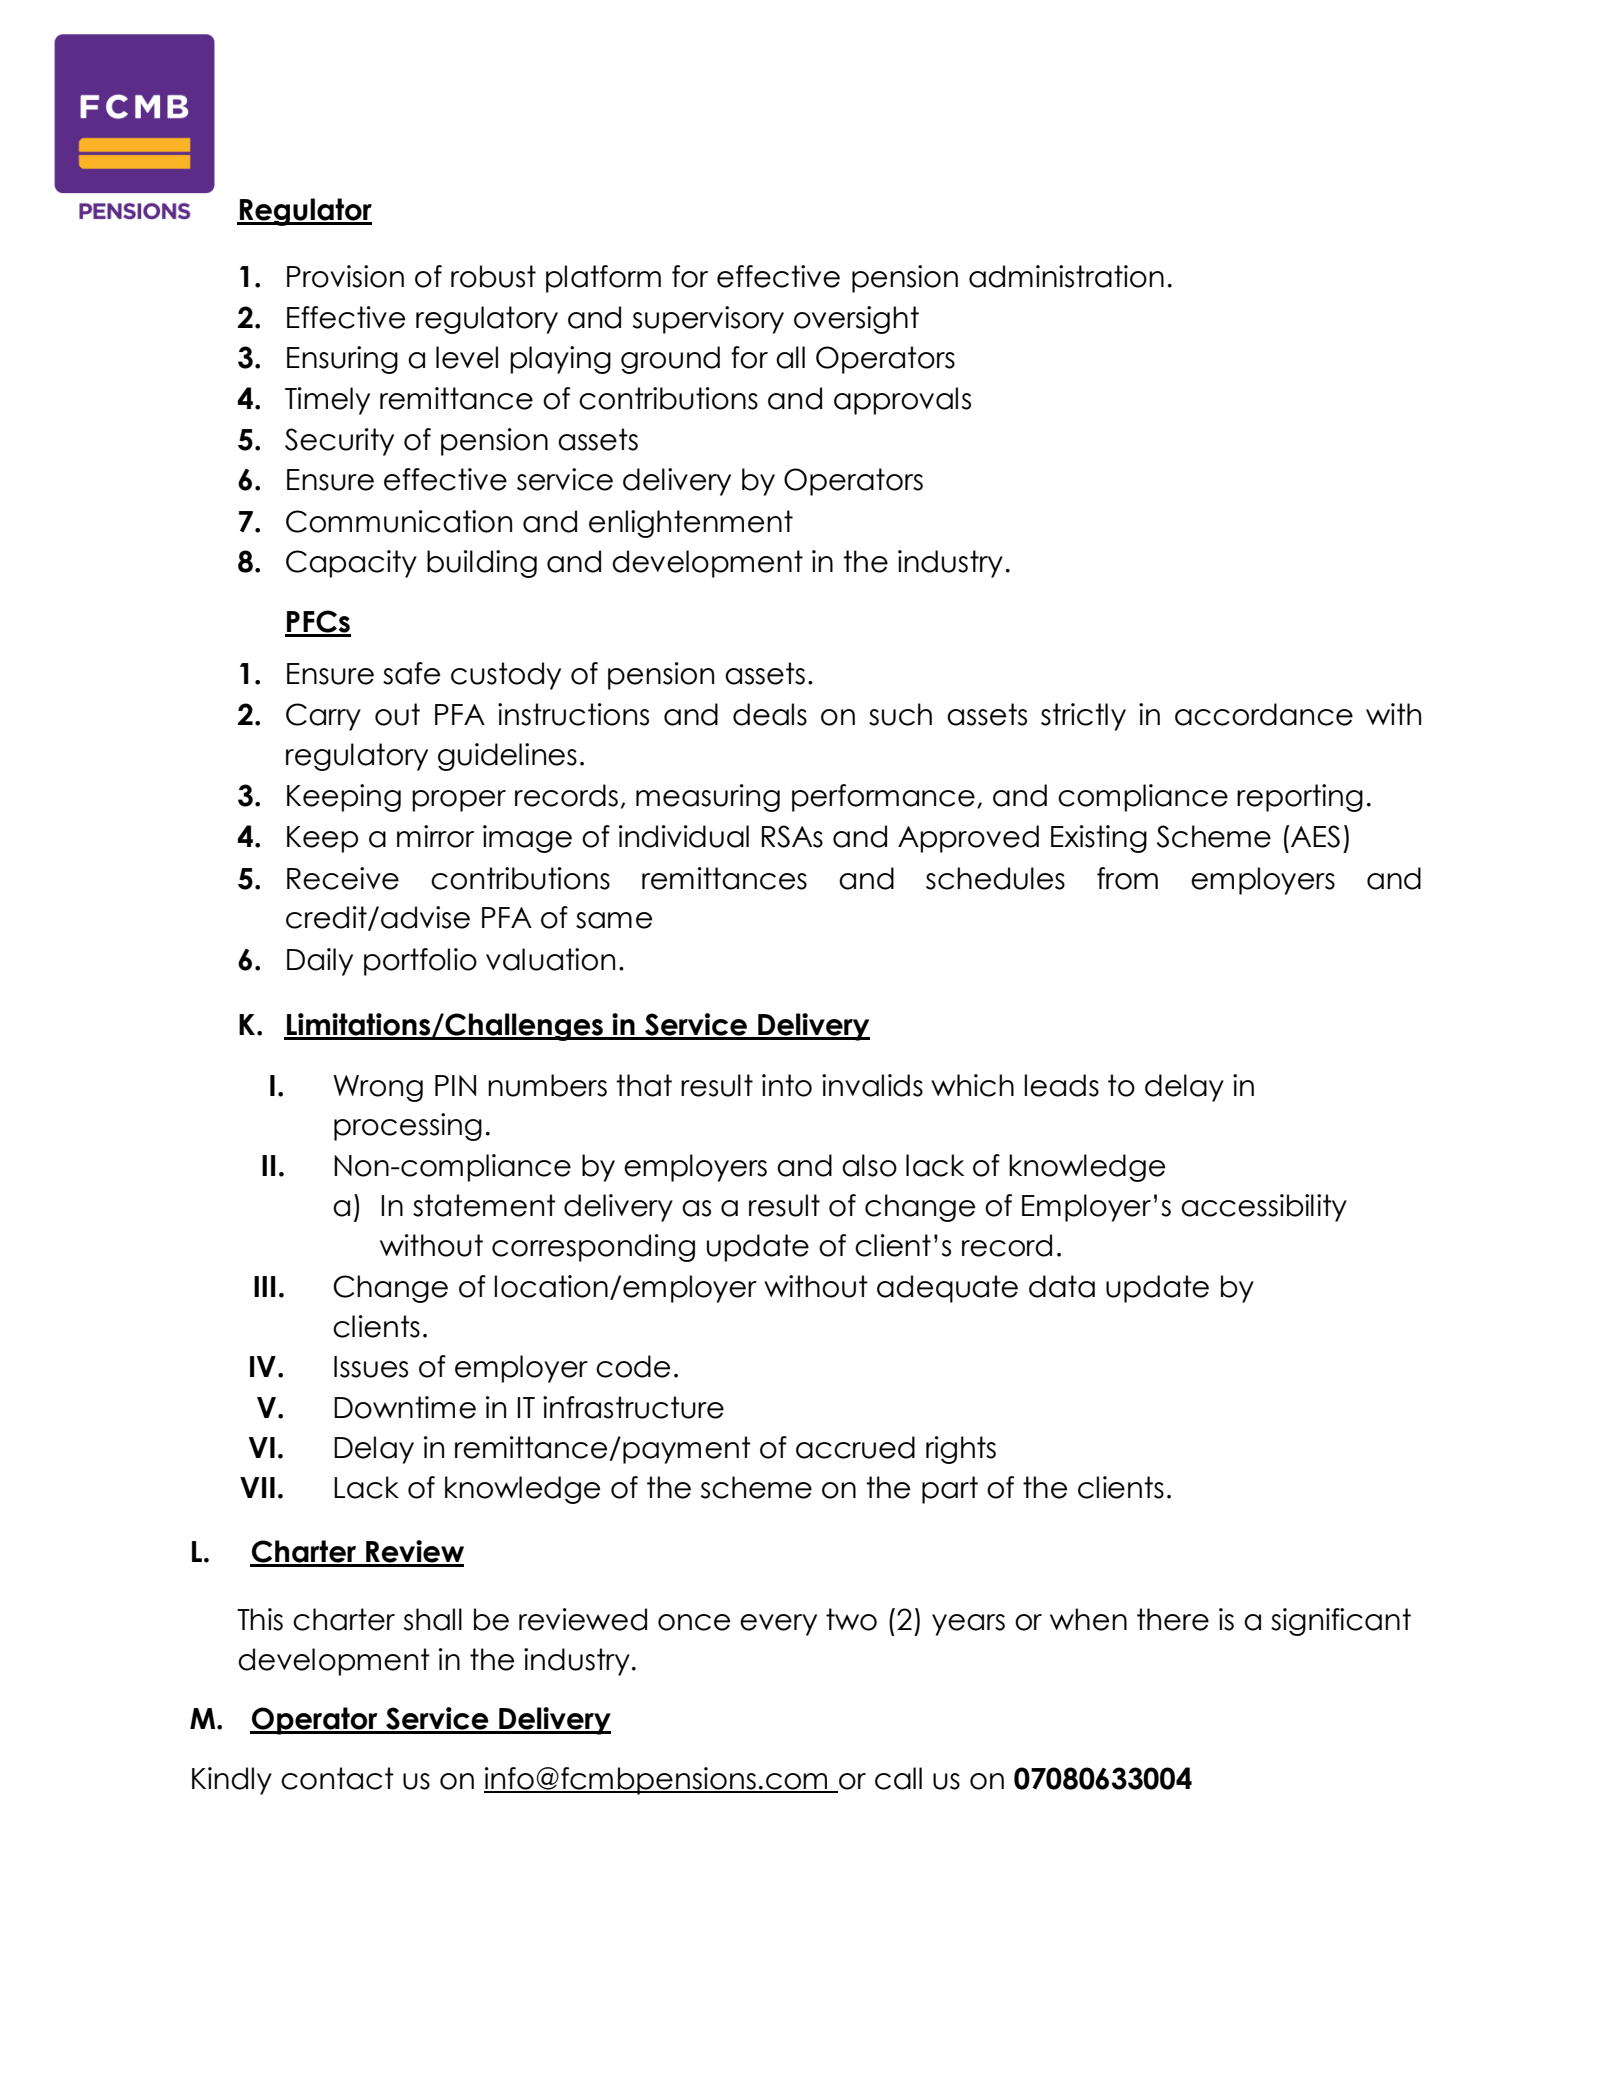 The height and width of the document is (2088, 1614). I want to click on Ensuring, so click(342, 360).
